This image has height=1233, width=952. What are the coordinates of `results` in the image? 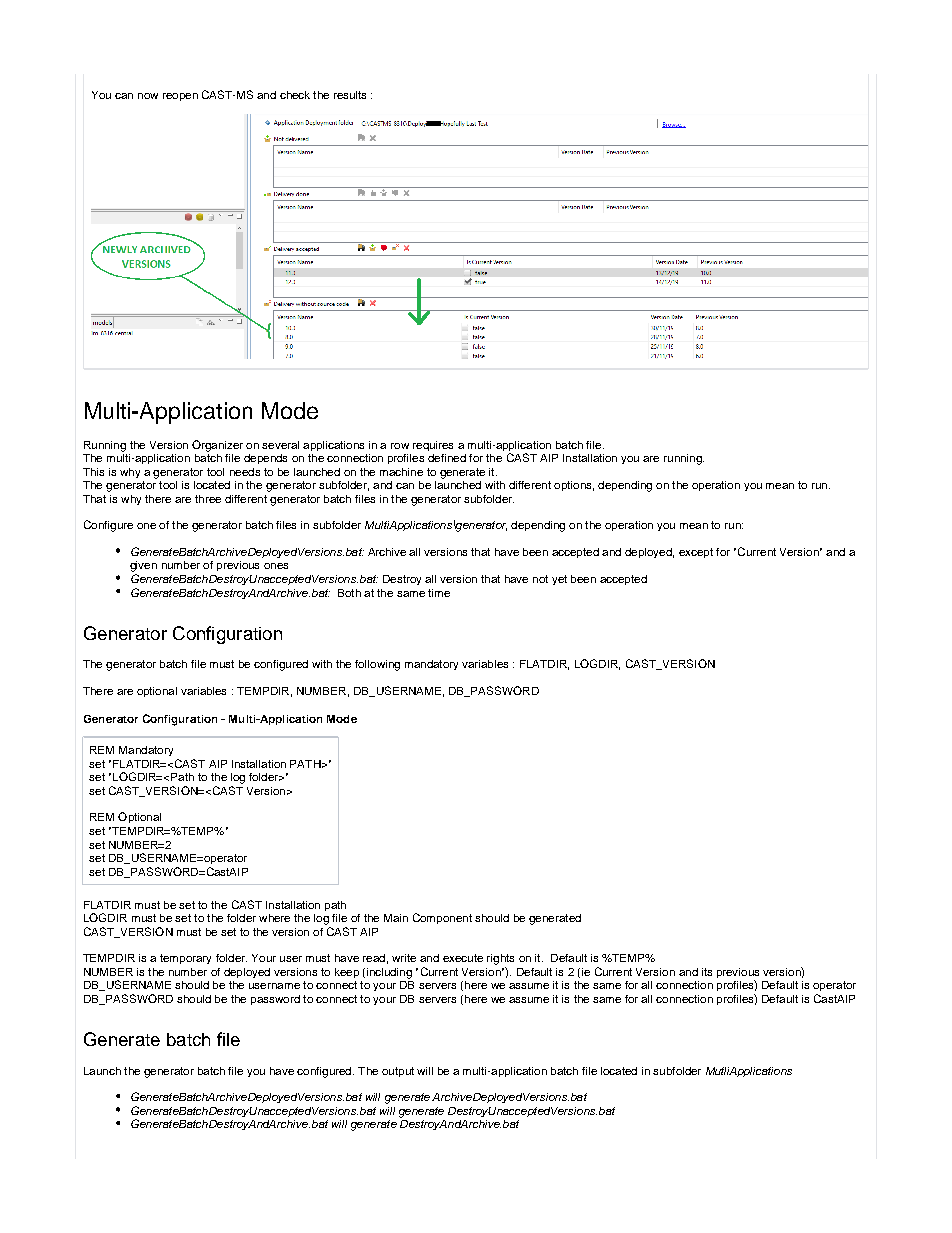 It's located at (350, 95).
